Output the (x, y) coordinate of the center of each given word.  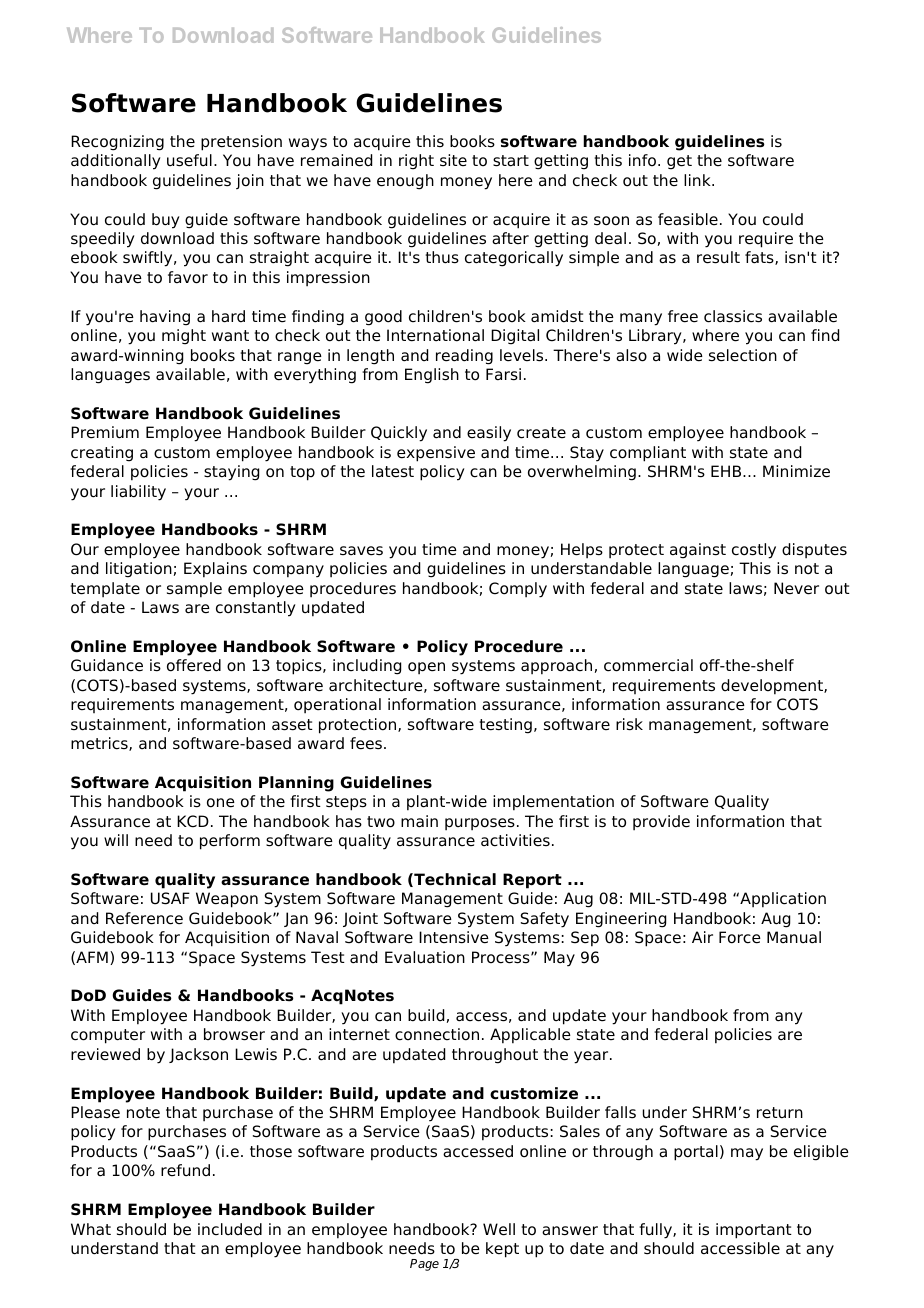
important (754, 1231)
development (773, 687)
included (230, 1229)
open (426, 668)
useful (189, 160)
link (698, 180)
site (453, 160)
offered (194, 665)
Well (499, 1229)
